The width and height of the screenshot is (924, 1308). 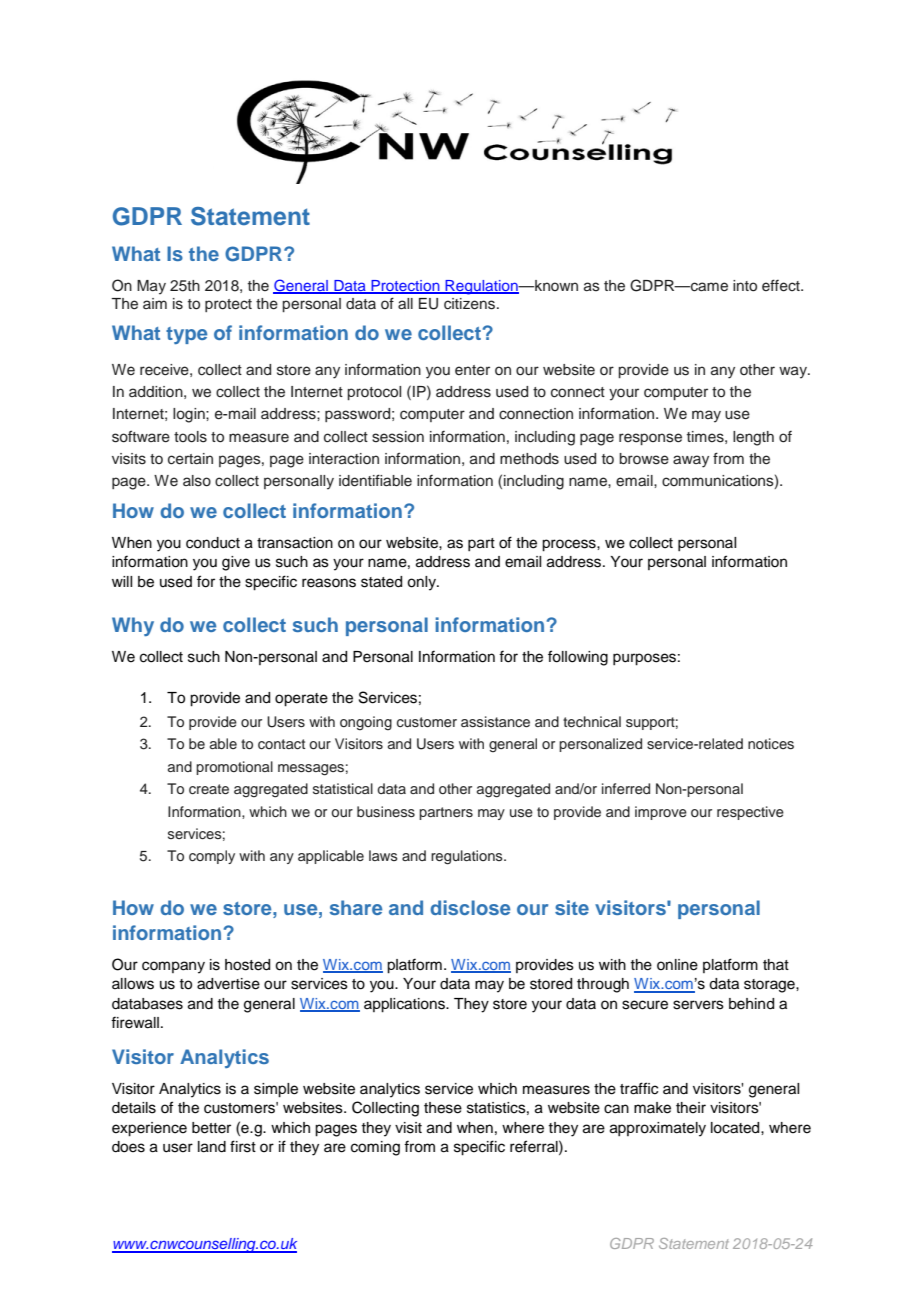 I want to click on type, so click(x=186, y=335).
